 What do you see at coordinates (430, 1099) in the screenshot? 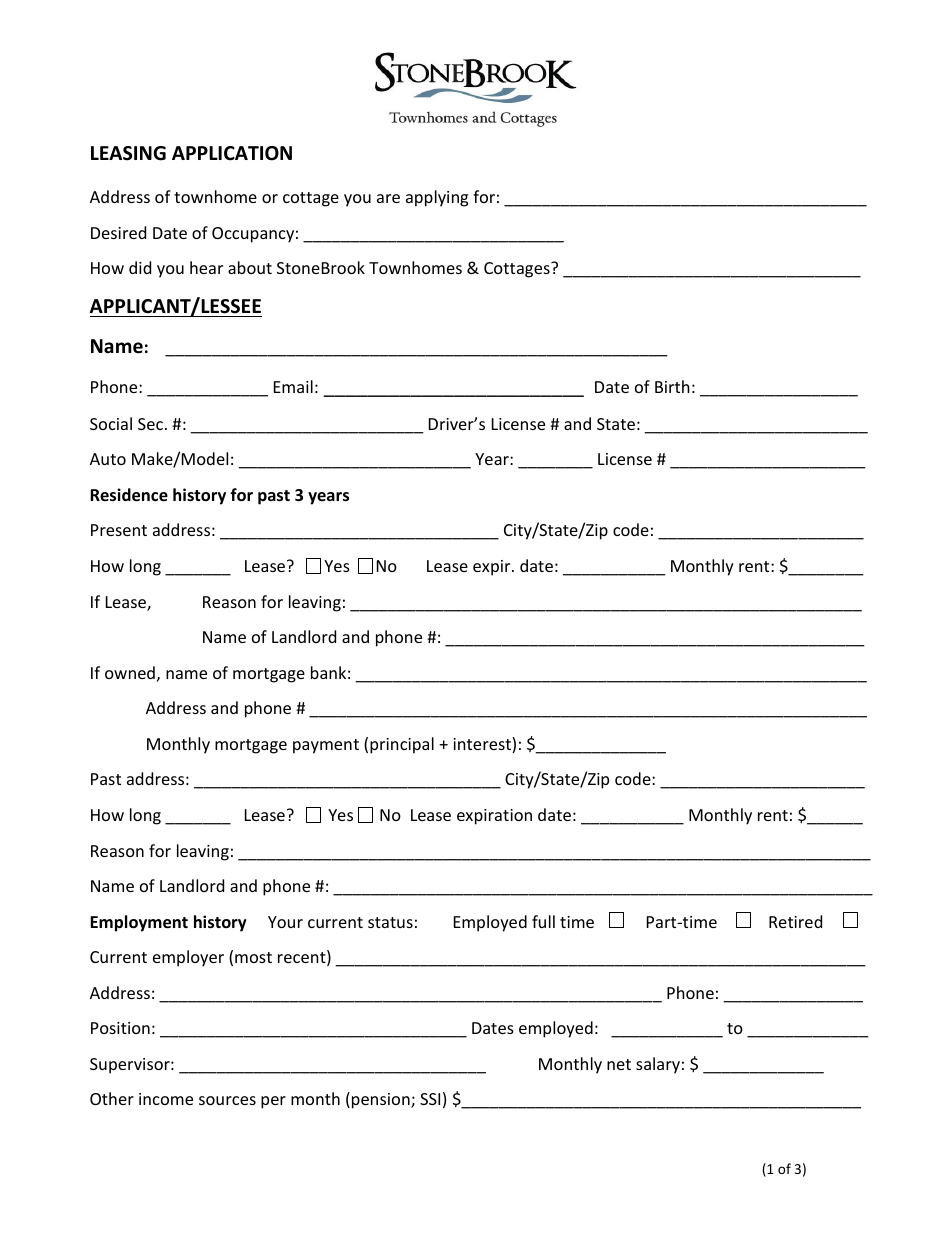
I see `SSI` at bounding box center [430, 1099].
